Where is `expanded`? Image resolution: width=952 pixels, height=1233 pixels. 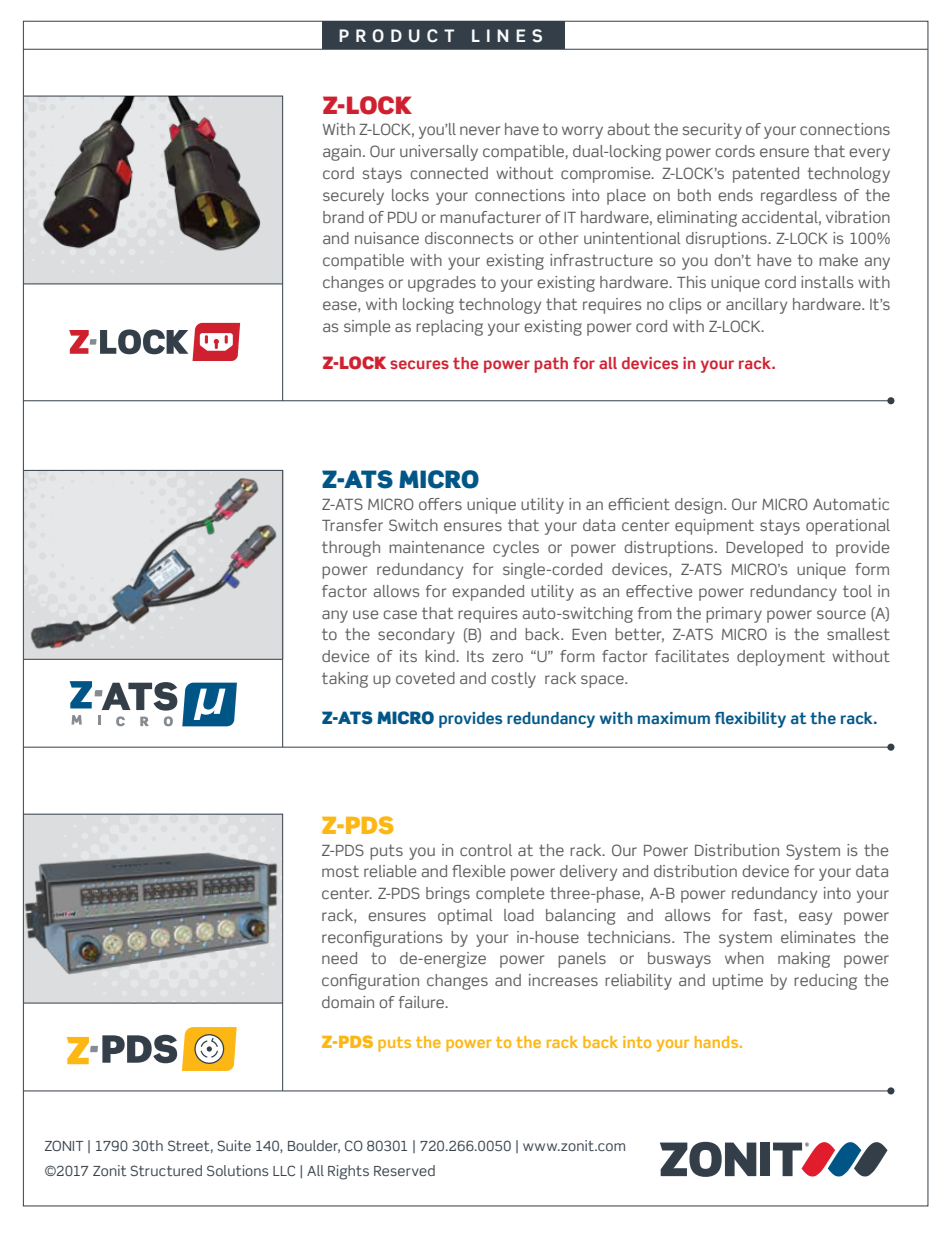 expanded is located at coordinates (488, 593).
